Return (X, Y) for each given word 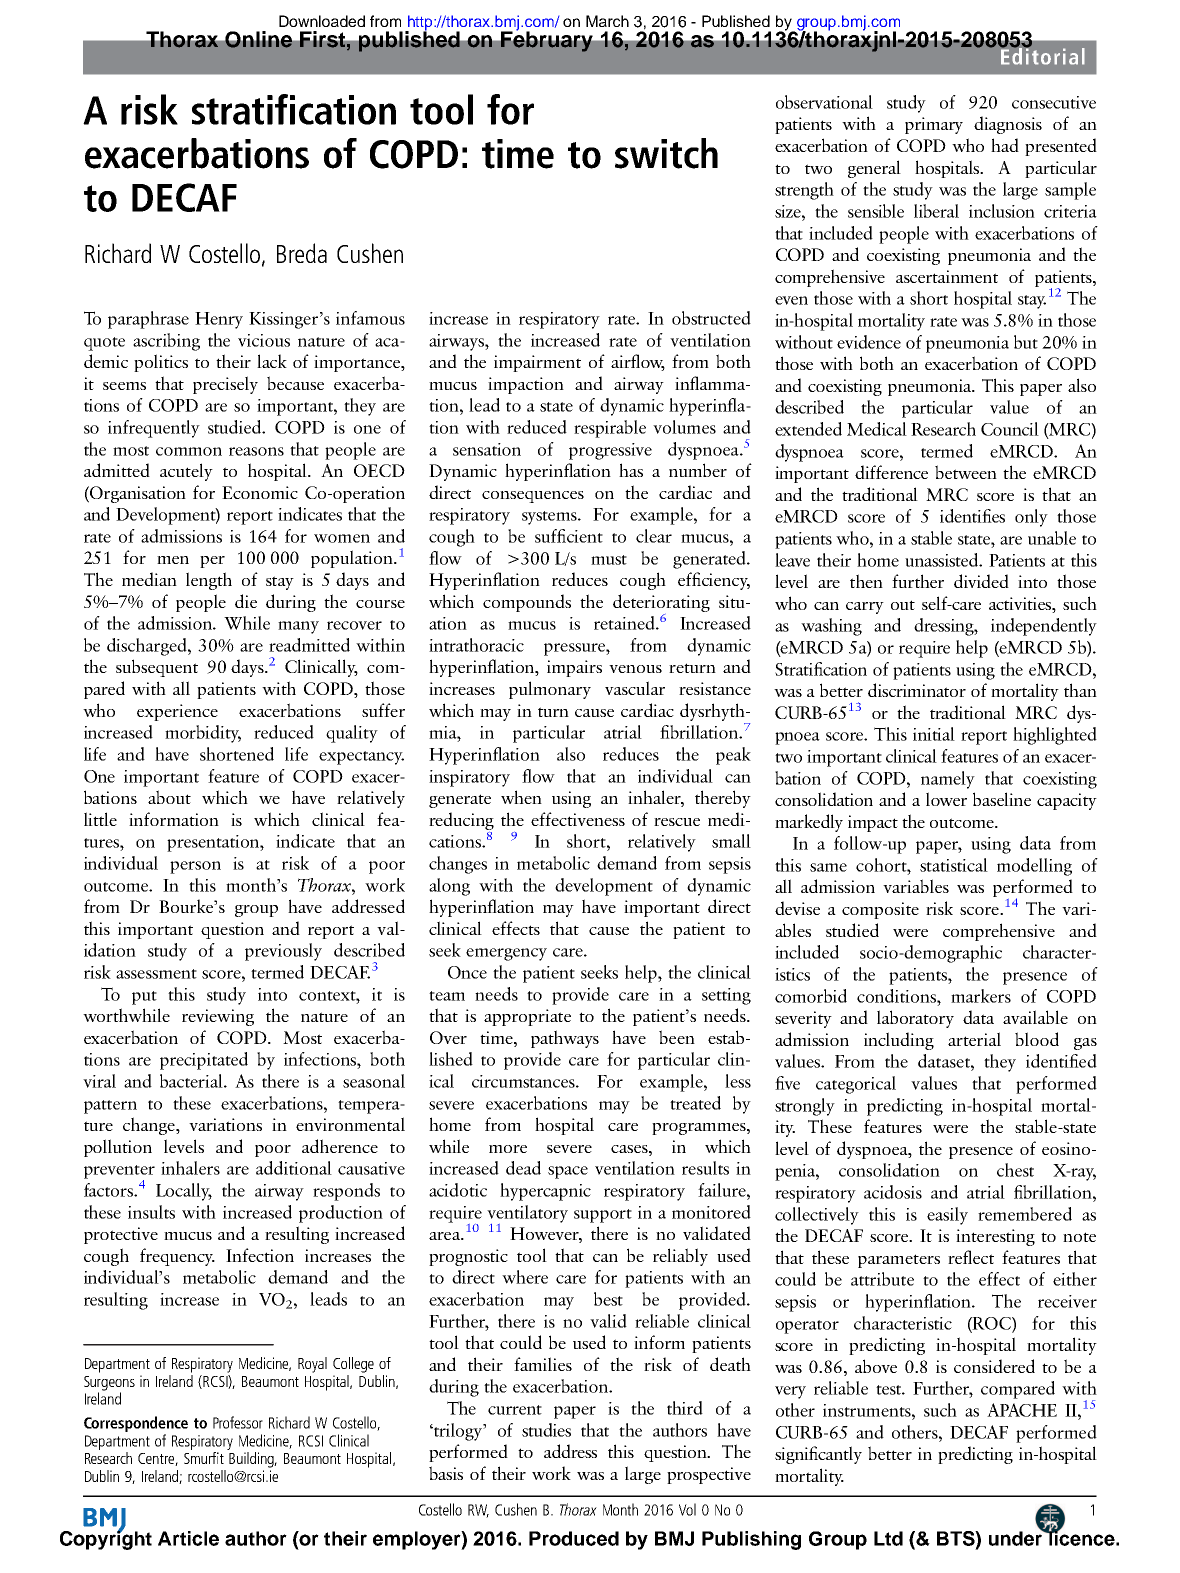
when (521, 797)
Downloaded (322, 21)
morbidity (203, 734)
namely (948, 780)
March (607, 21)
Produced (574, 1538)
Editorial (1042, 55)
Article (188, 1538)
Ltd (888, 1538)
